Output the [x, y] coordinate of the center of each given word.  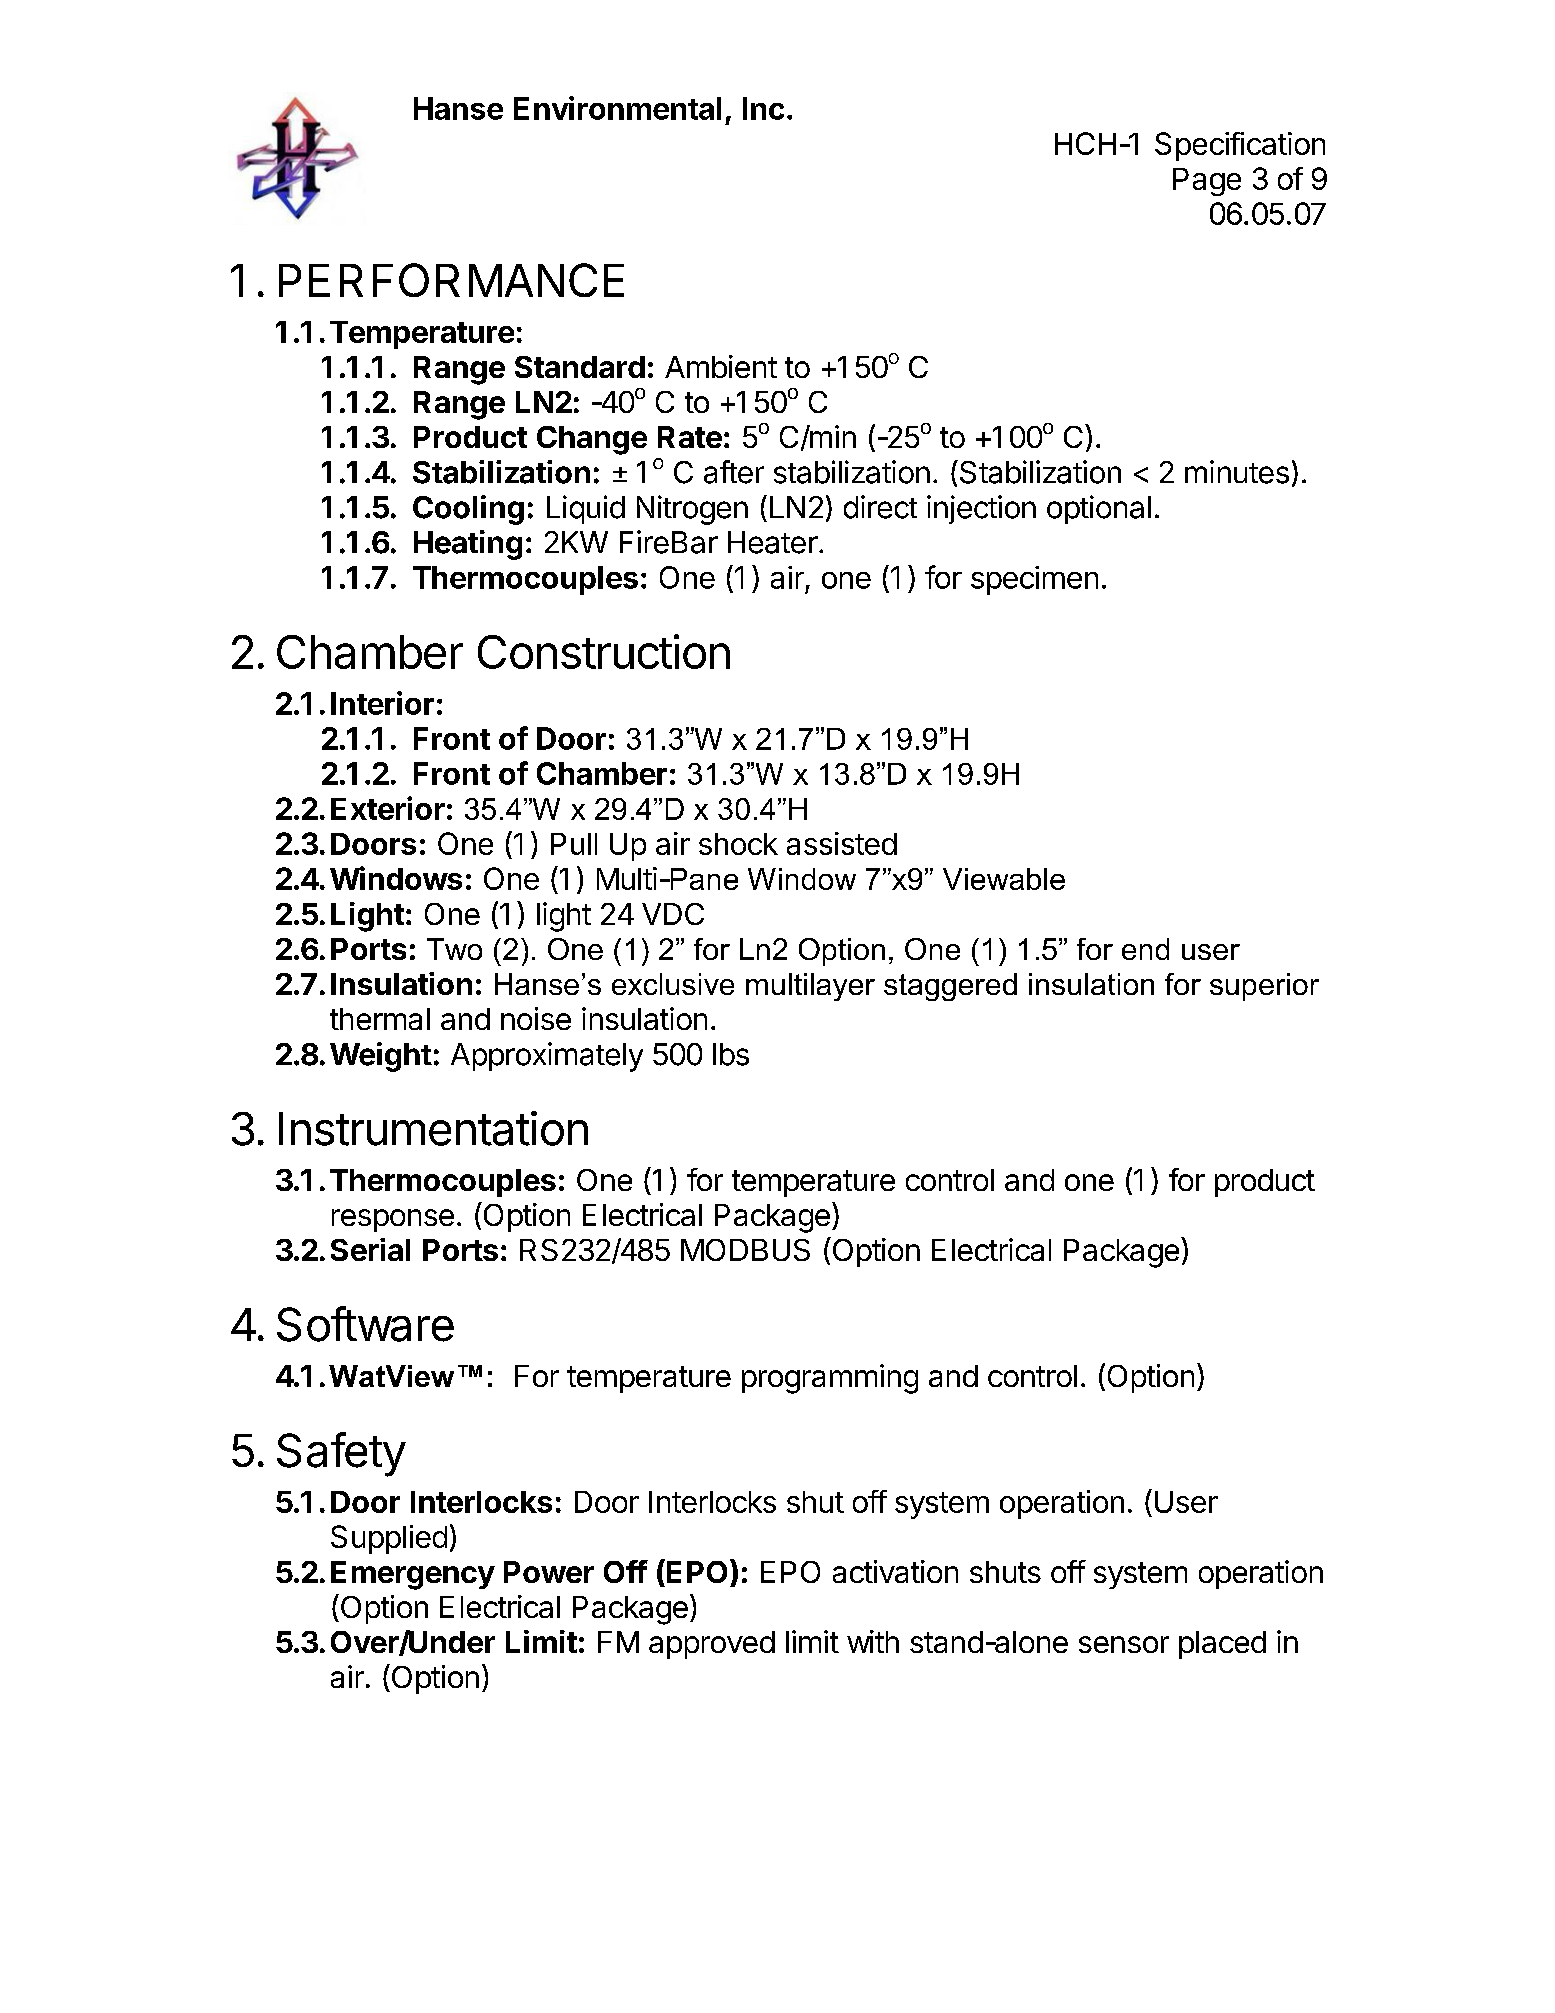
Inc [763, 108]
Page [1207, 182]
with [873, 1641]
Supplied [389, 1539]
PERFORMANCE [451, 280]
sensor [1124, 1644]
